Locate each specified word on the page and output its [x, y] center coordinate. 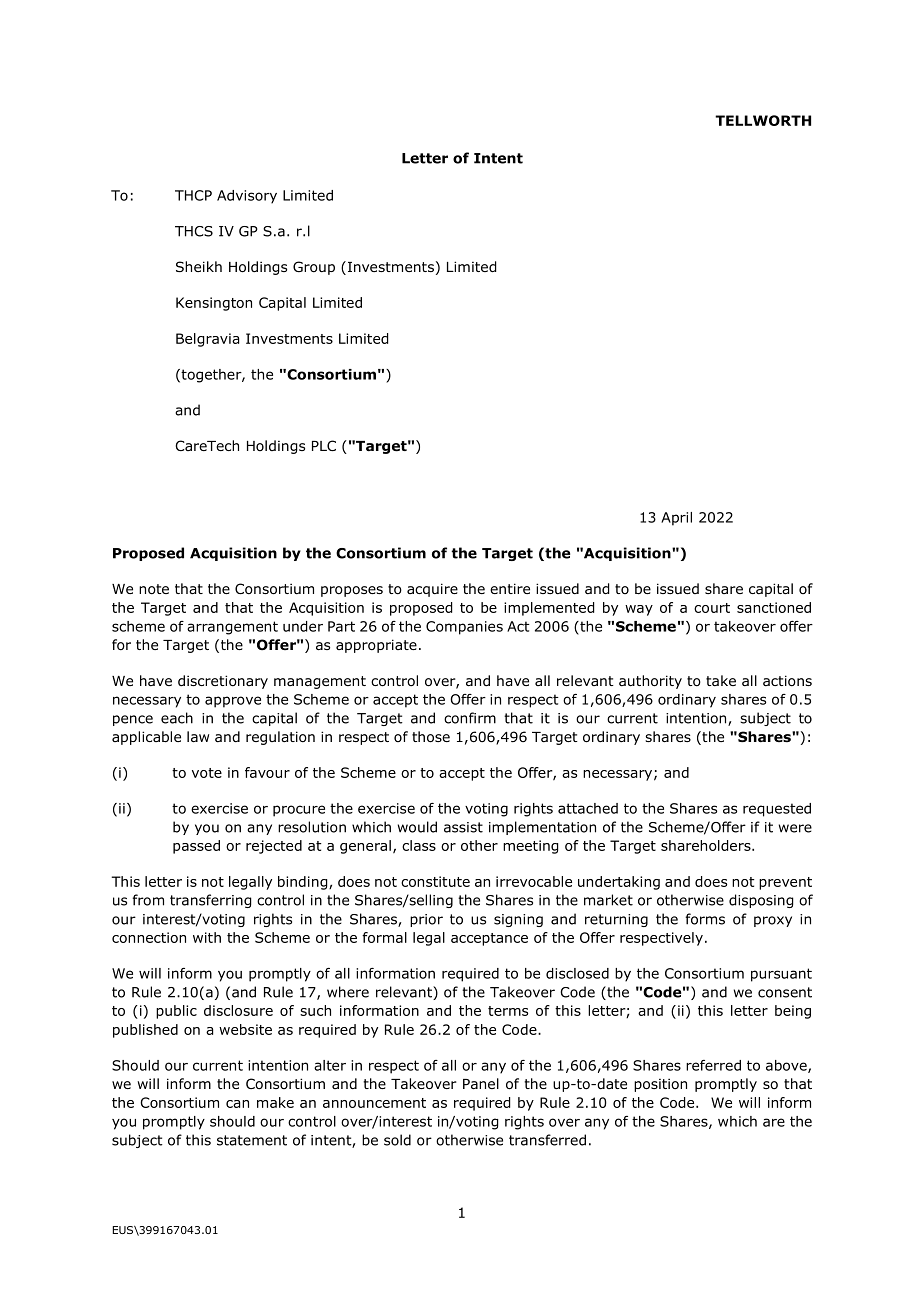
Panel [481, 1084]
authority [650, 682]
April [676, 519]
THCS [194, 231]
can [237, 1104]
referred [713, 1065]
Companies [464, 628]
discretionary [223, 682]
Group [314, 268]
